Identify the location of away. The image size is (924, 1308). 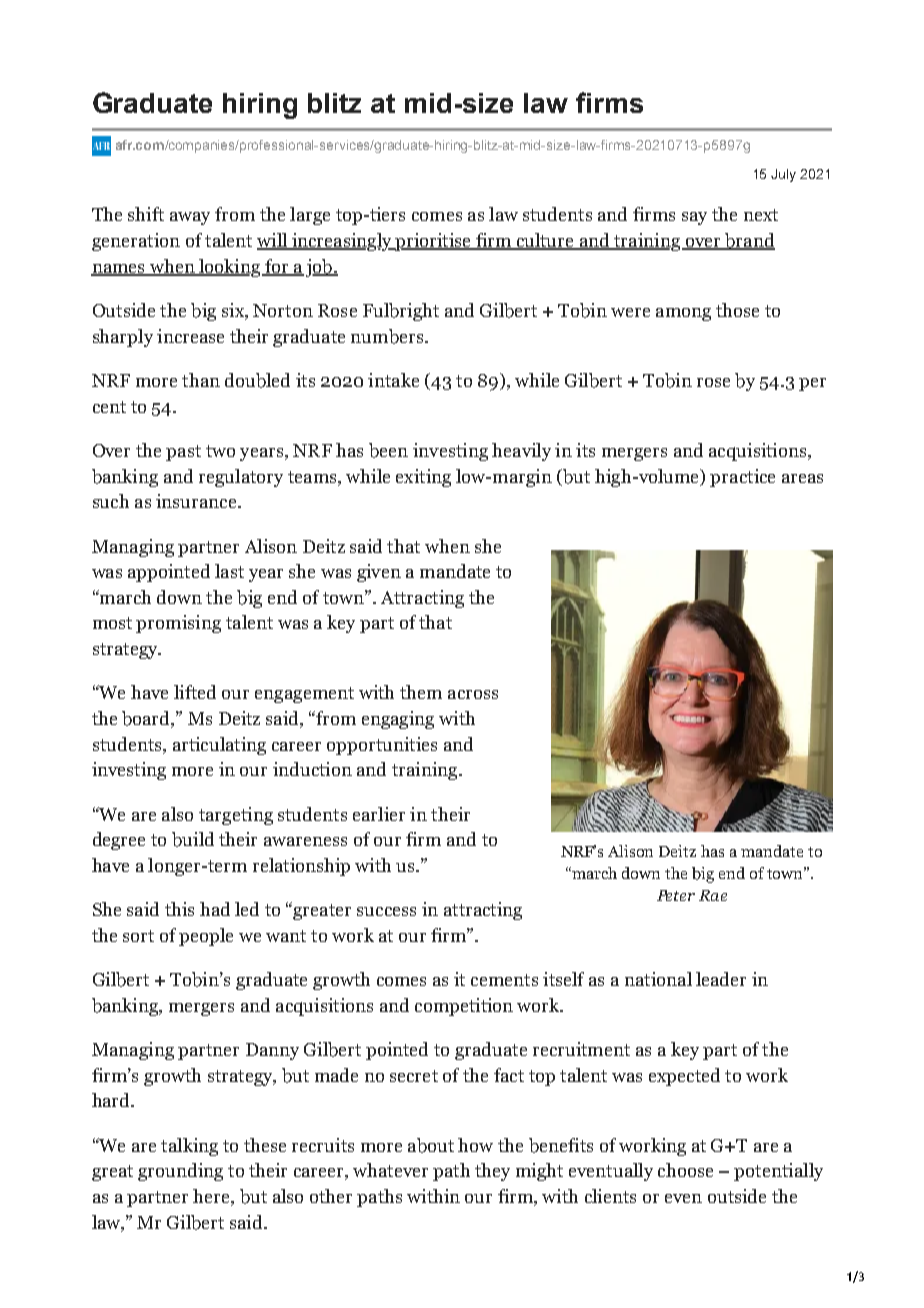
(190, 218).
